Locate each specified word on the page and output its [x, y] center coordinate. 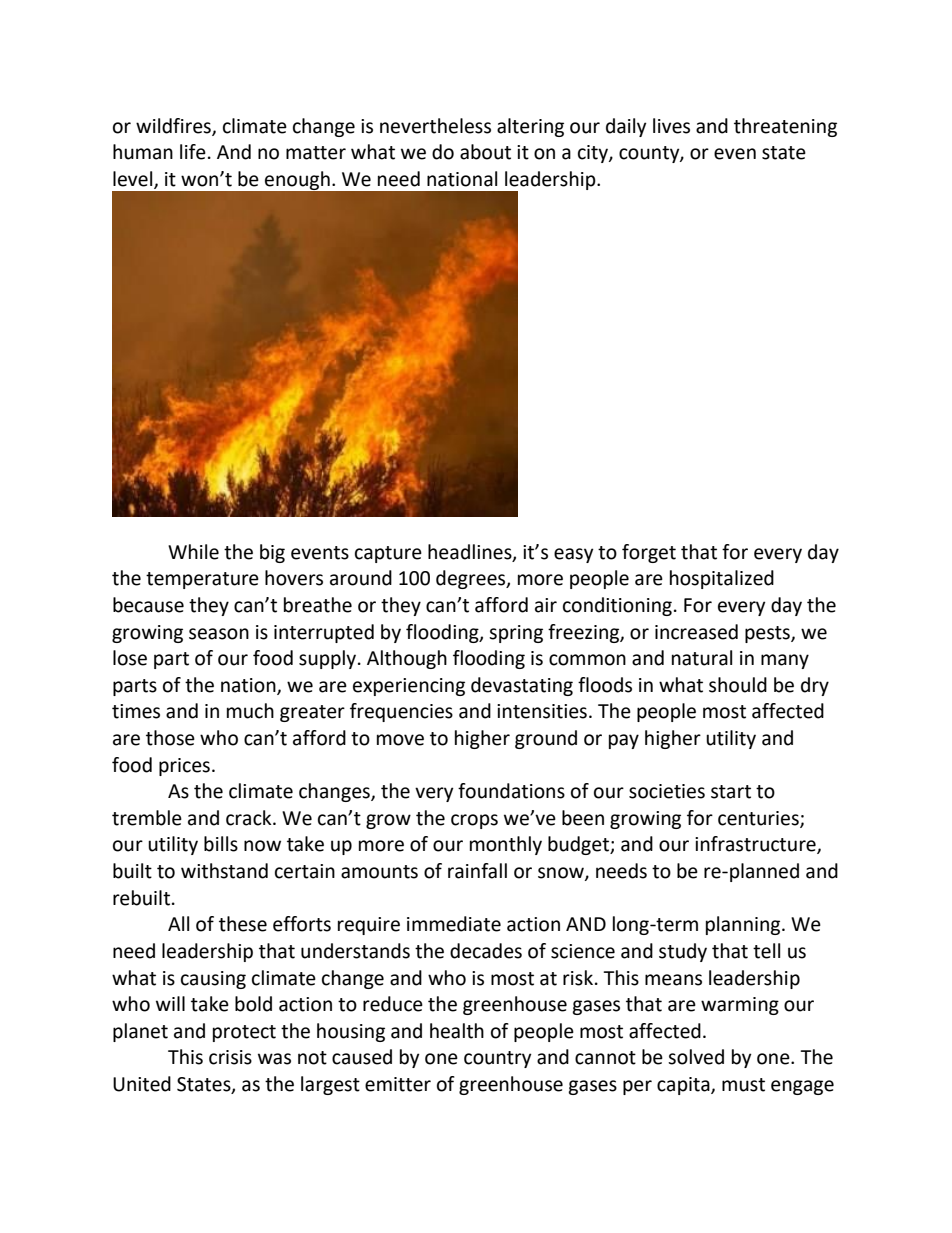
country [498, 1059]
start [731, 792]
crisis [230, 1057]
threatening [785, 127]
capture [388, 554]
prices [184, 767]
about [485, 152]
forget [649, 553]
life [193, 152]
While [193, 552]
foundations [511, 791]
